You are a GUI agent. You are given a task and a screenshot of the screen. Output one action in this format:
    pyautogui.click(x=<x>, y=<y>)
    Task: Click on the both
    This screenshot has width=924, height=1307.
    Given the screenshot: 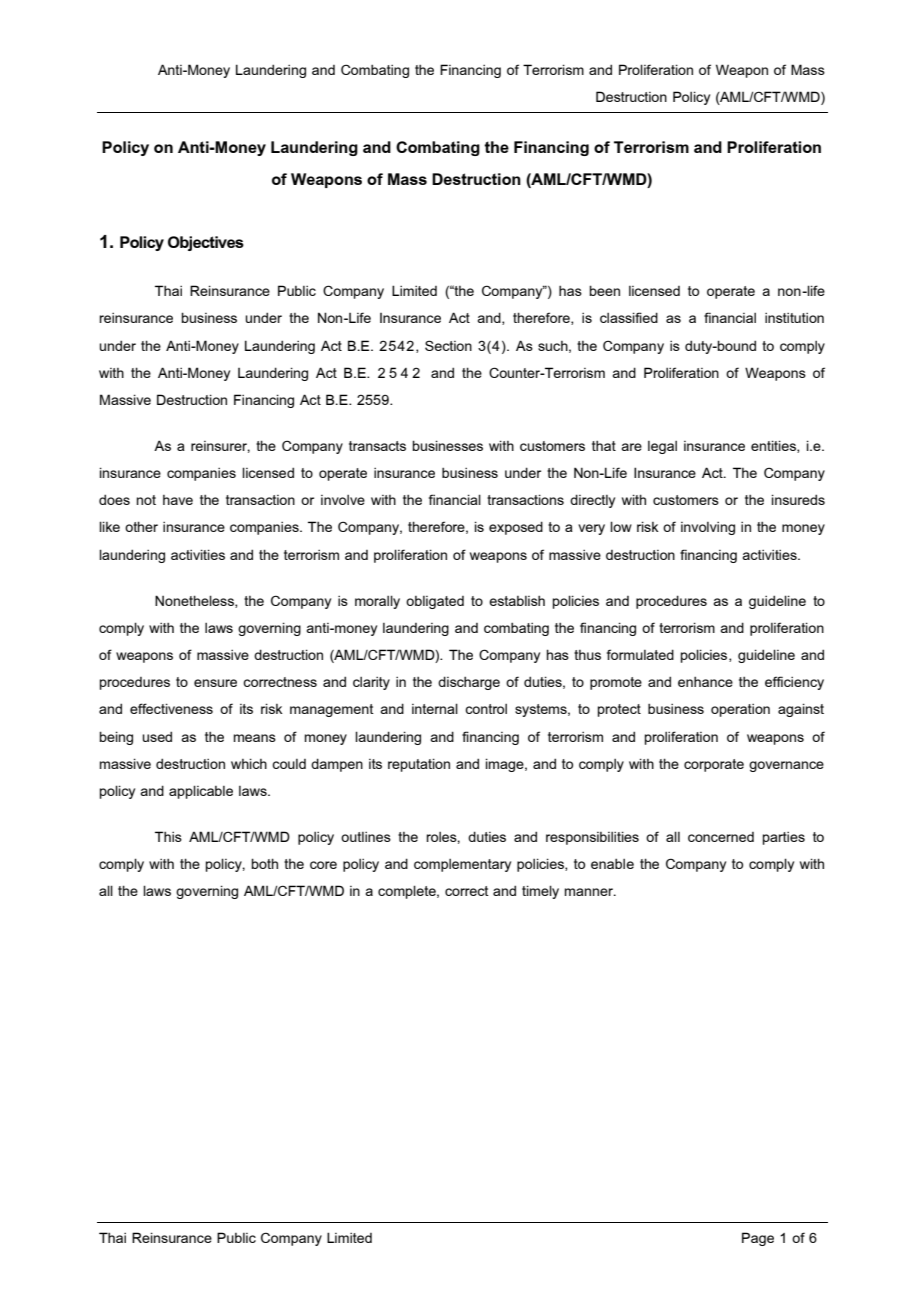 What is the action you would take?
    pyautogui.click(x=264, y=863)
